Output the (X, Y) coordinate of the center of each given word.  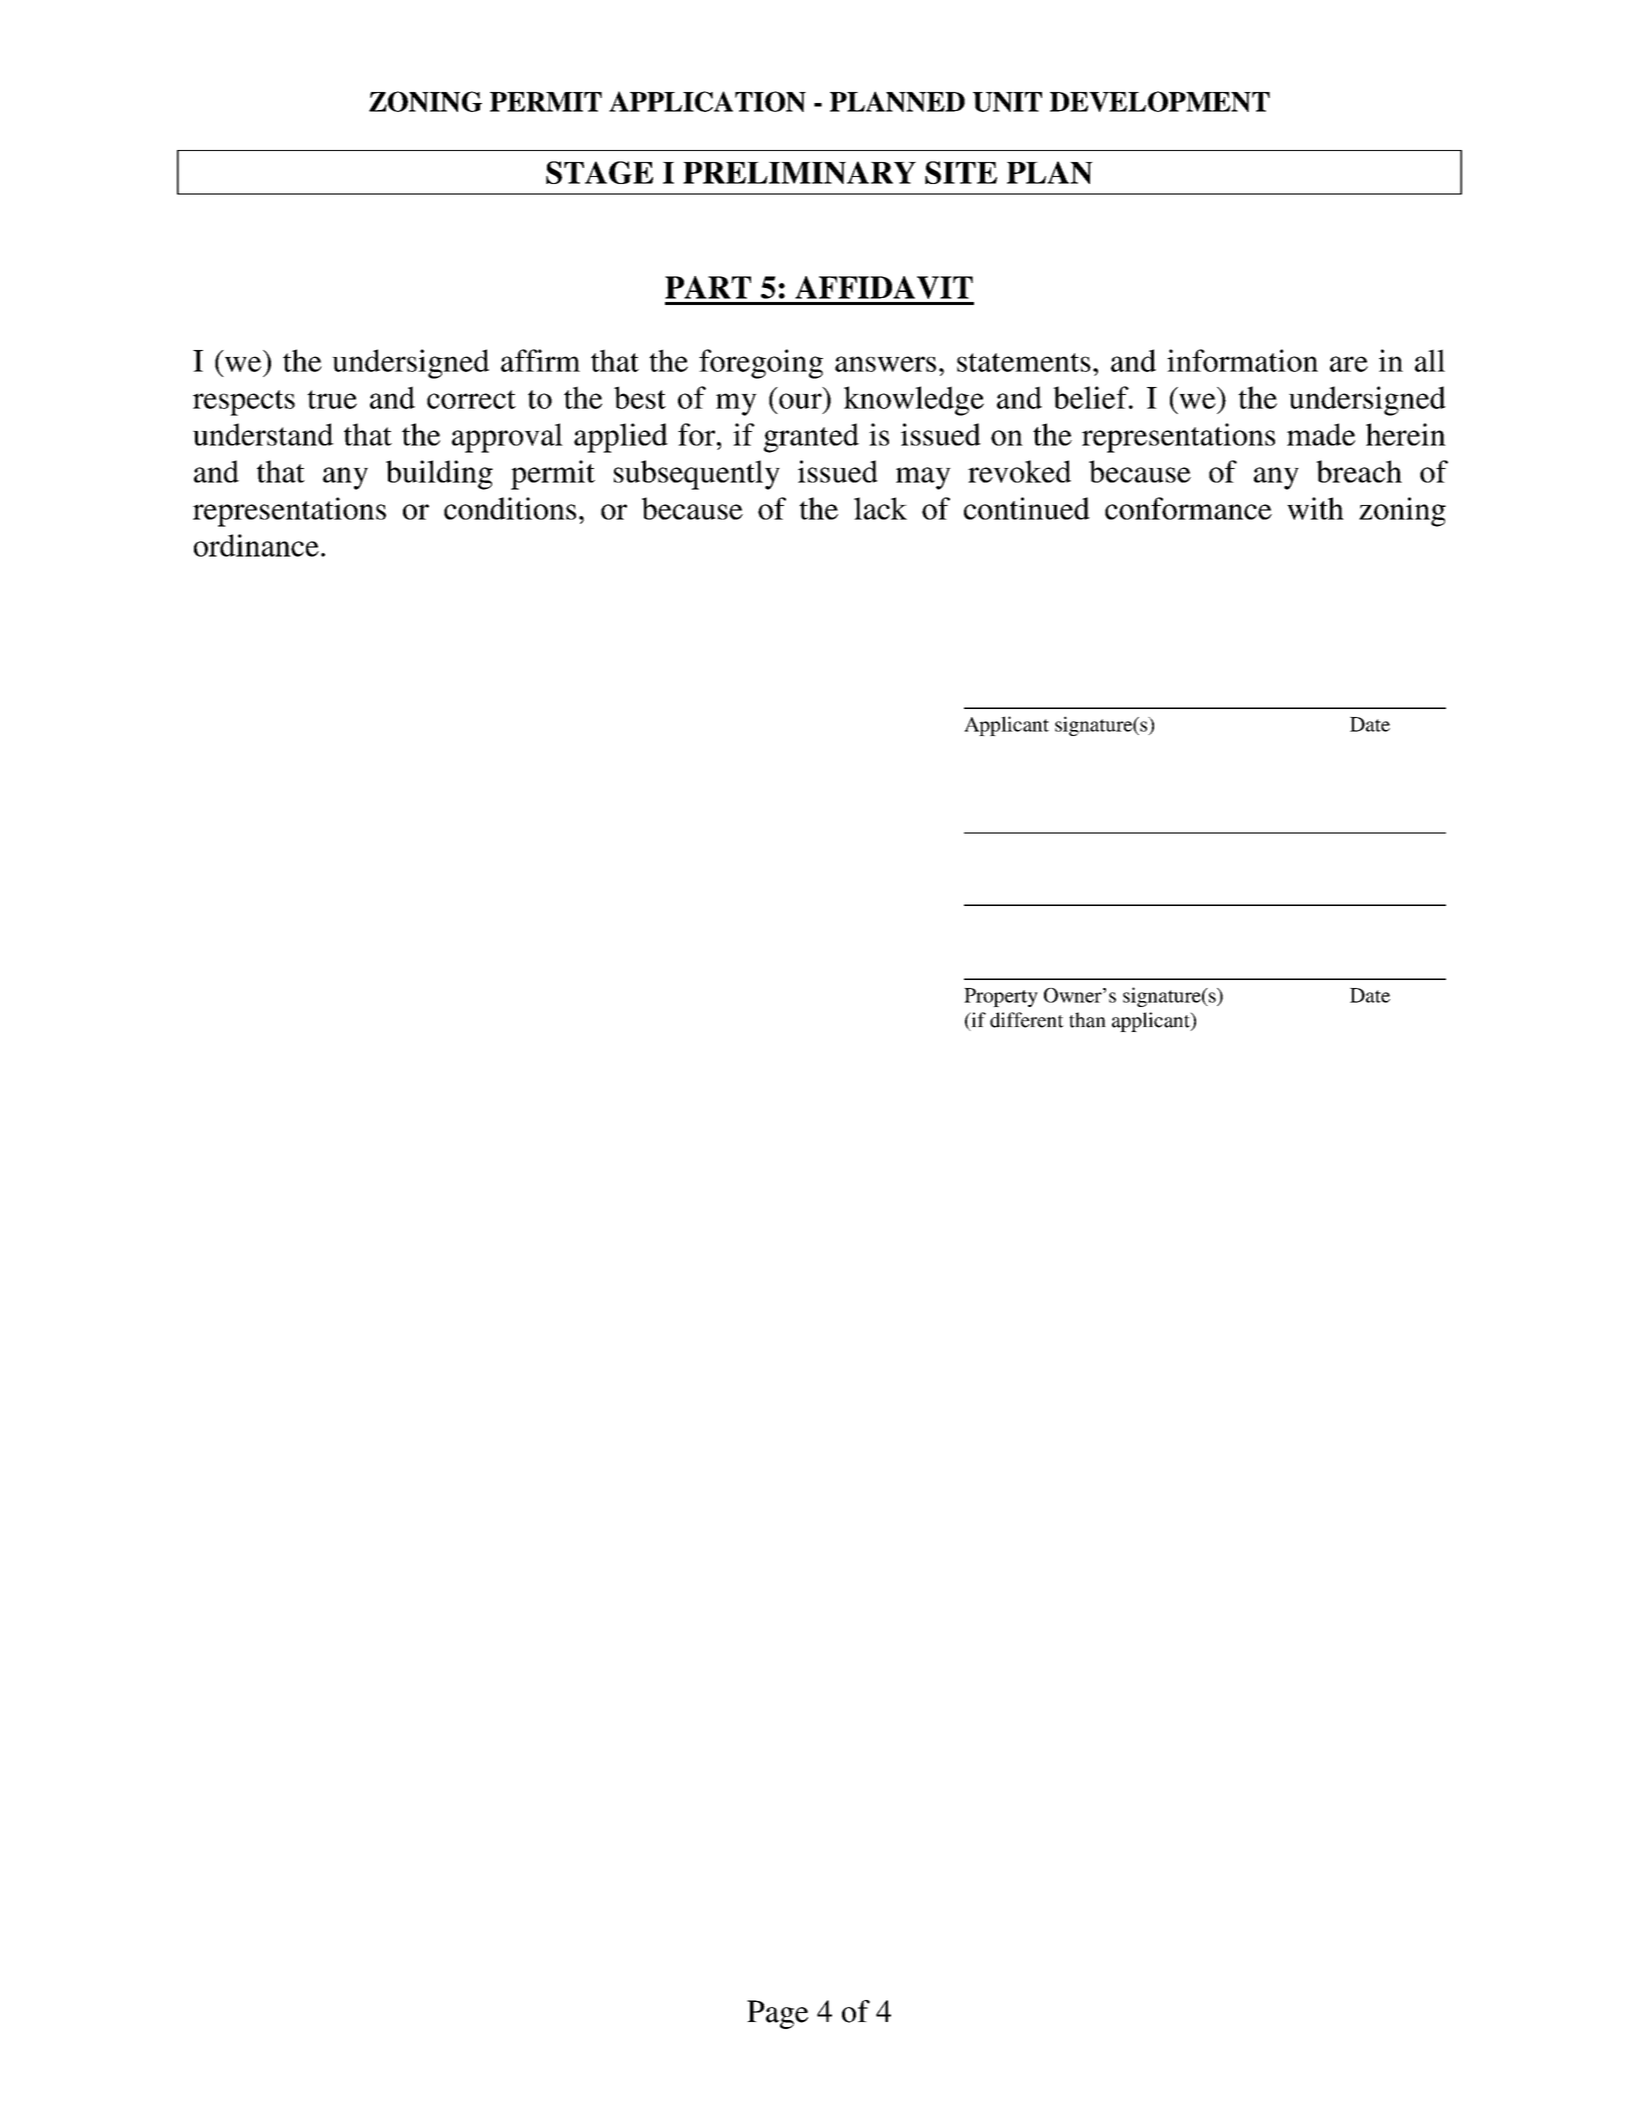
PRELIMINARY (799, 172)
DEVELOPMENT (1160, 101)
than (1087, 1020)
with (1315, 508)
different (1027, 1020)
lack (880, 508)
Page (777, 2014)
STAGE (599, 172)
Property (1001, 997)
